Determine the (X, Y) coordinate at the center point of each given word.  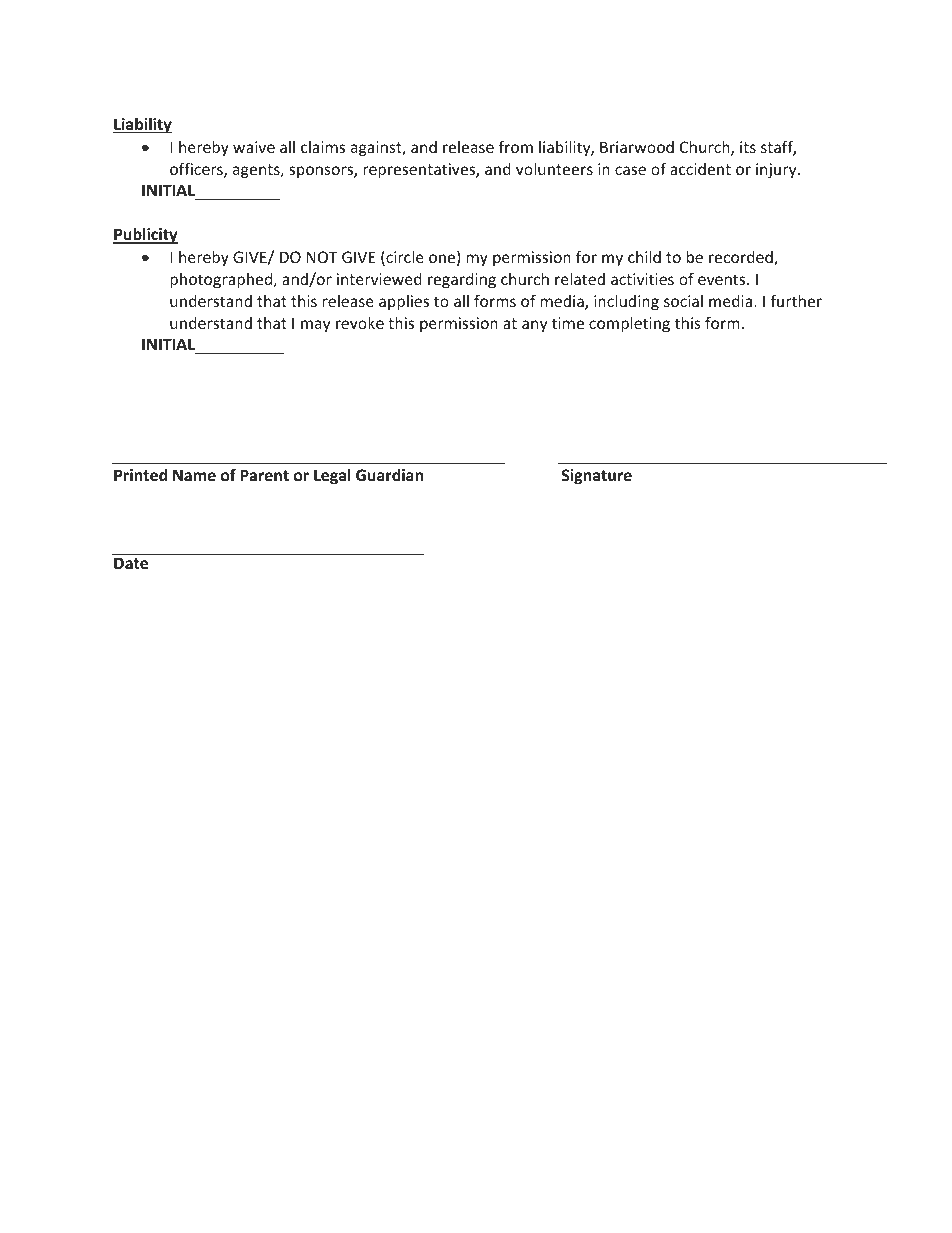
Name (194, 475)
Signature (597, 476)
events (723, 279)
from (516, 146)
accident (700, 169)
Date (131, 563)
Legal (332, 476)
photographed (222, 280)
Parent (264, 475)
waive (254, 147)
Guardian (389, 475)
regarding (462, 280)
